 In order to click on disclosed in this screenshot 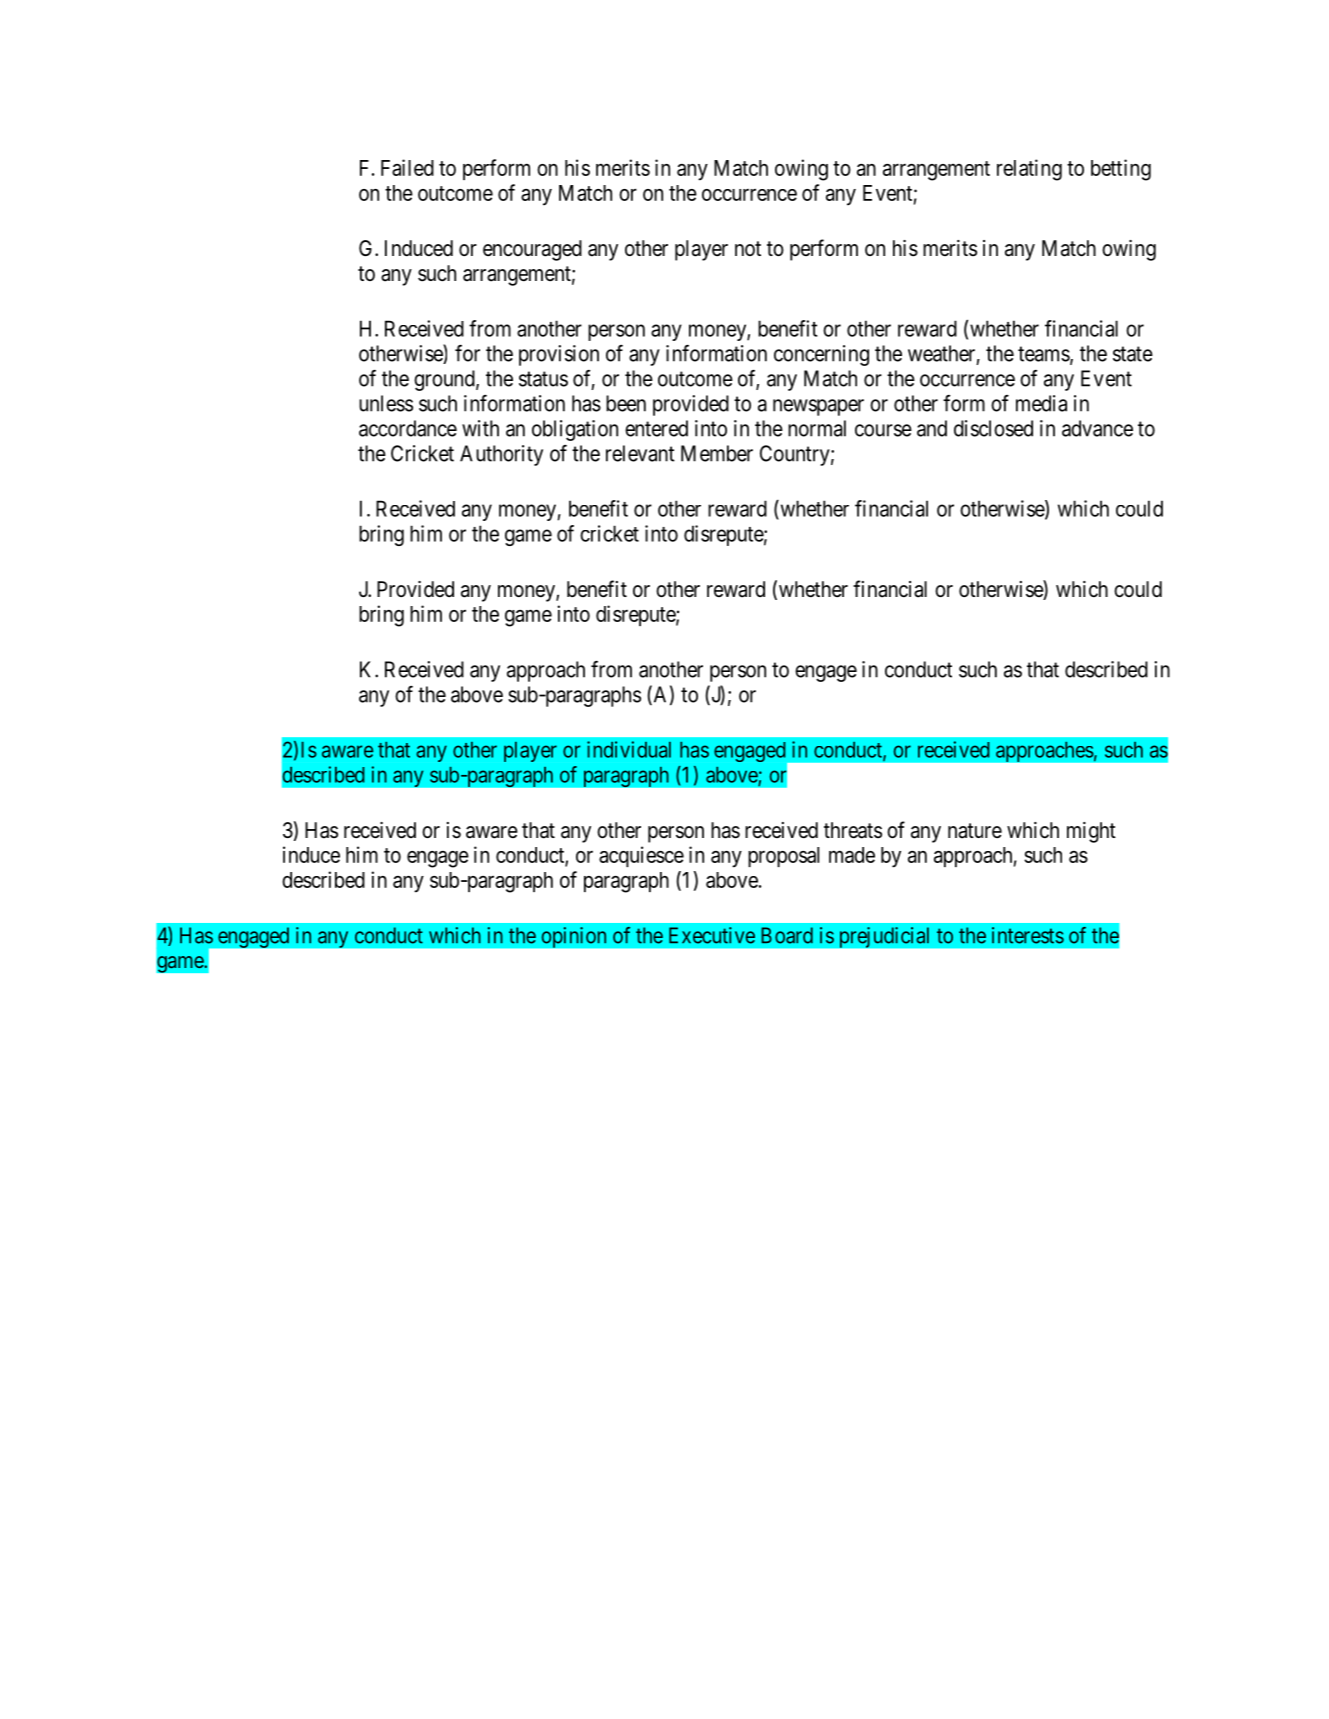, I will do `click(993, 428)`.
